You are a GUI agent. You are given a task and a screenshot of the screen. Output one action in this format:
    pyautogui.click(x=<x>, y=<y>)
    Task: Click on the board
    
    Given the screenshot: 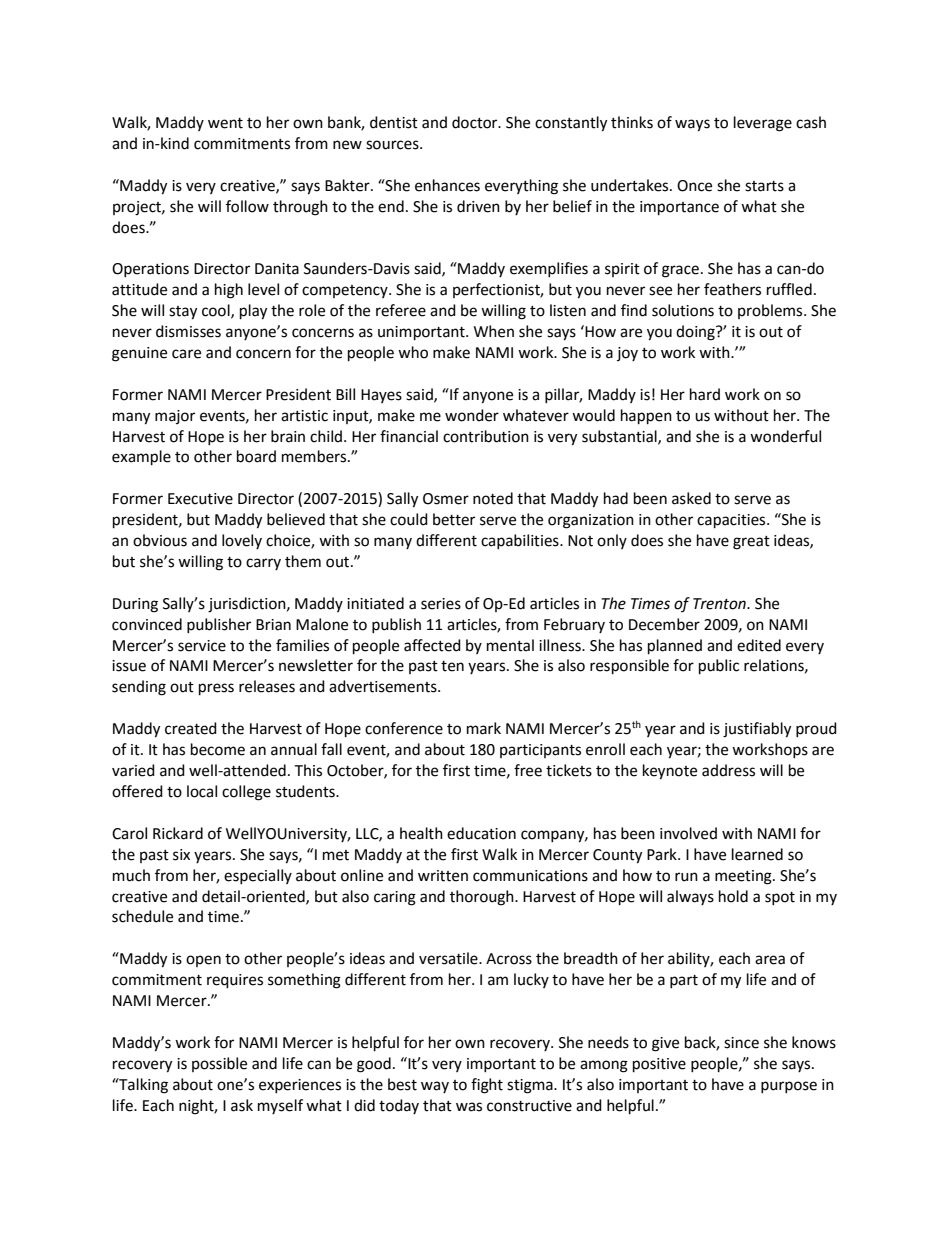 What is the action you would take?
    pyautogui.click(x=256, y=456)
